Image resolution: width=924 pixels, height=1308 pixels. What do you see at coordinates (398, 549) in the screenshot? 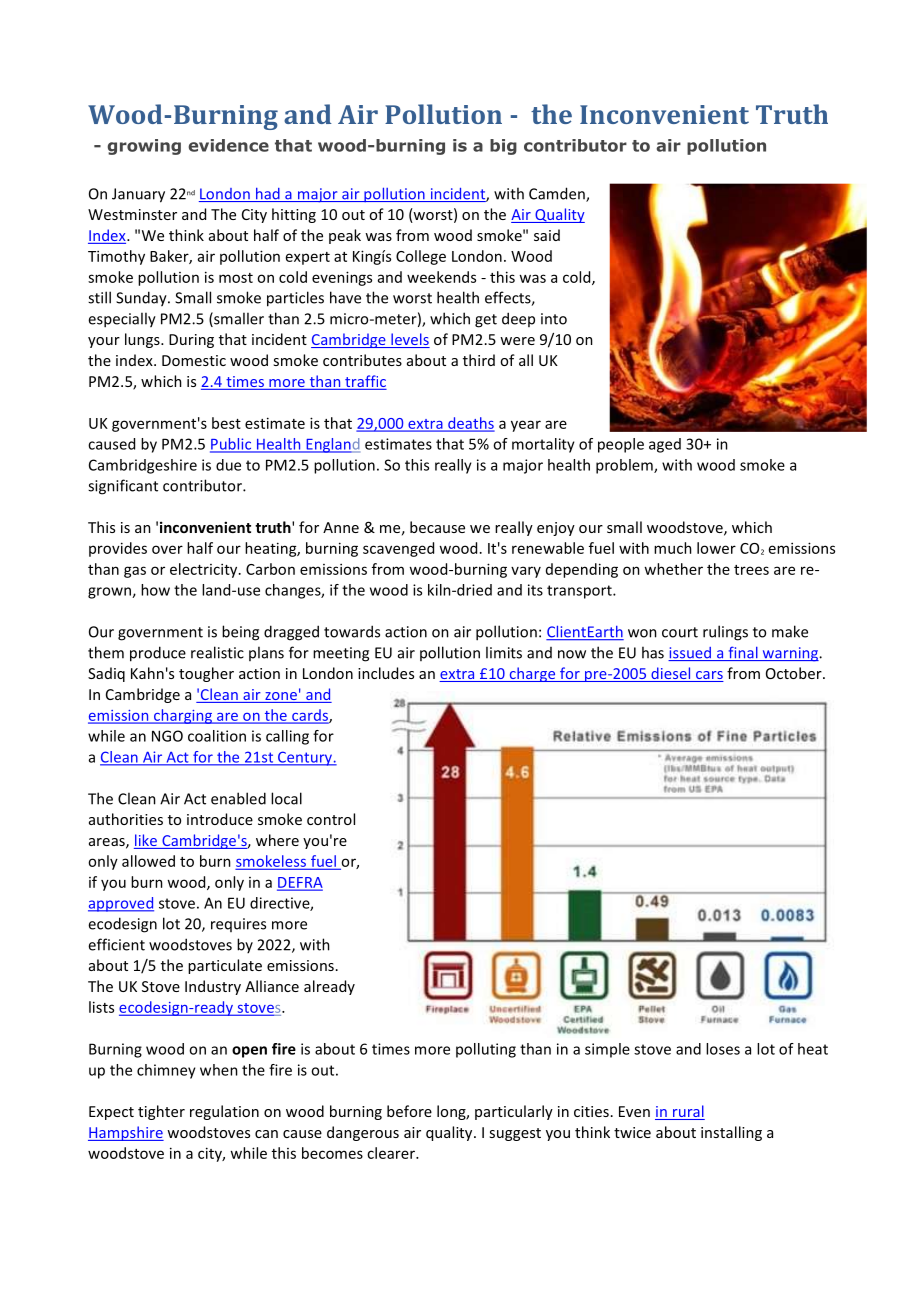
I see `scavenged` at bounding box center [398, 549].
